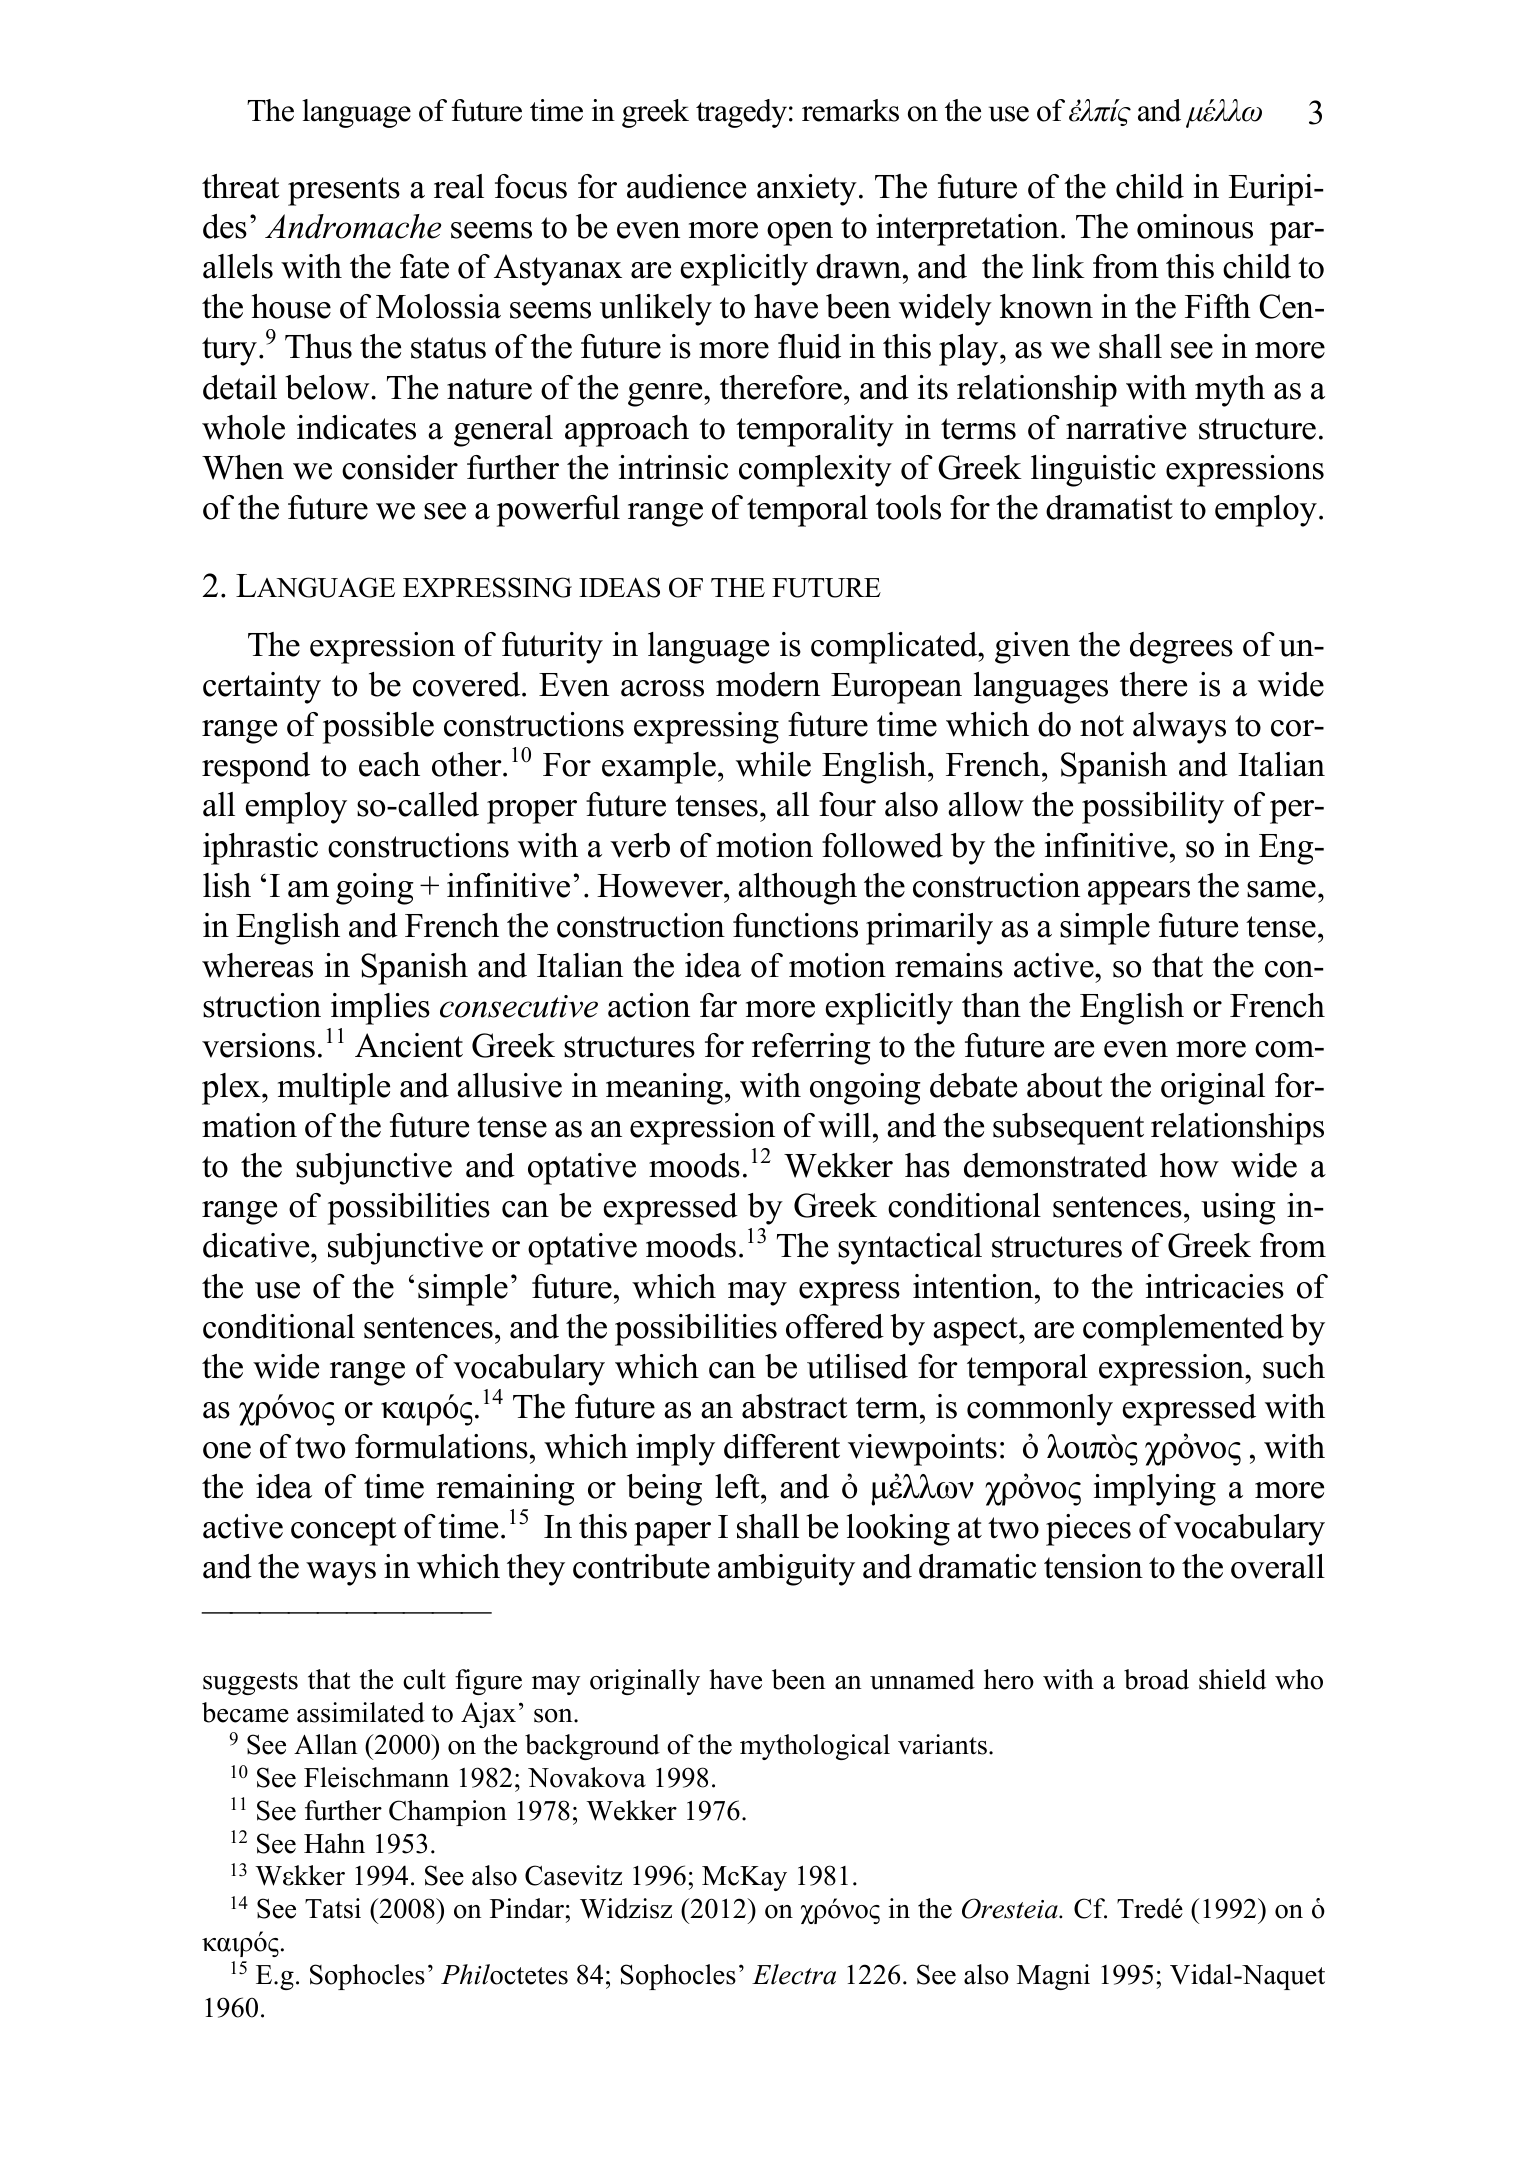  What do you see at coordinates (1181, 648) in the screenshot?
I see `degrees` at bounding box center [1181, 648].
